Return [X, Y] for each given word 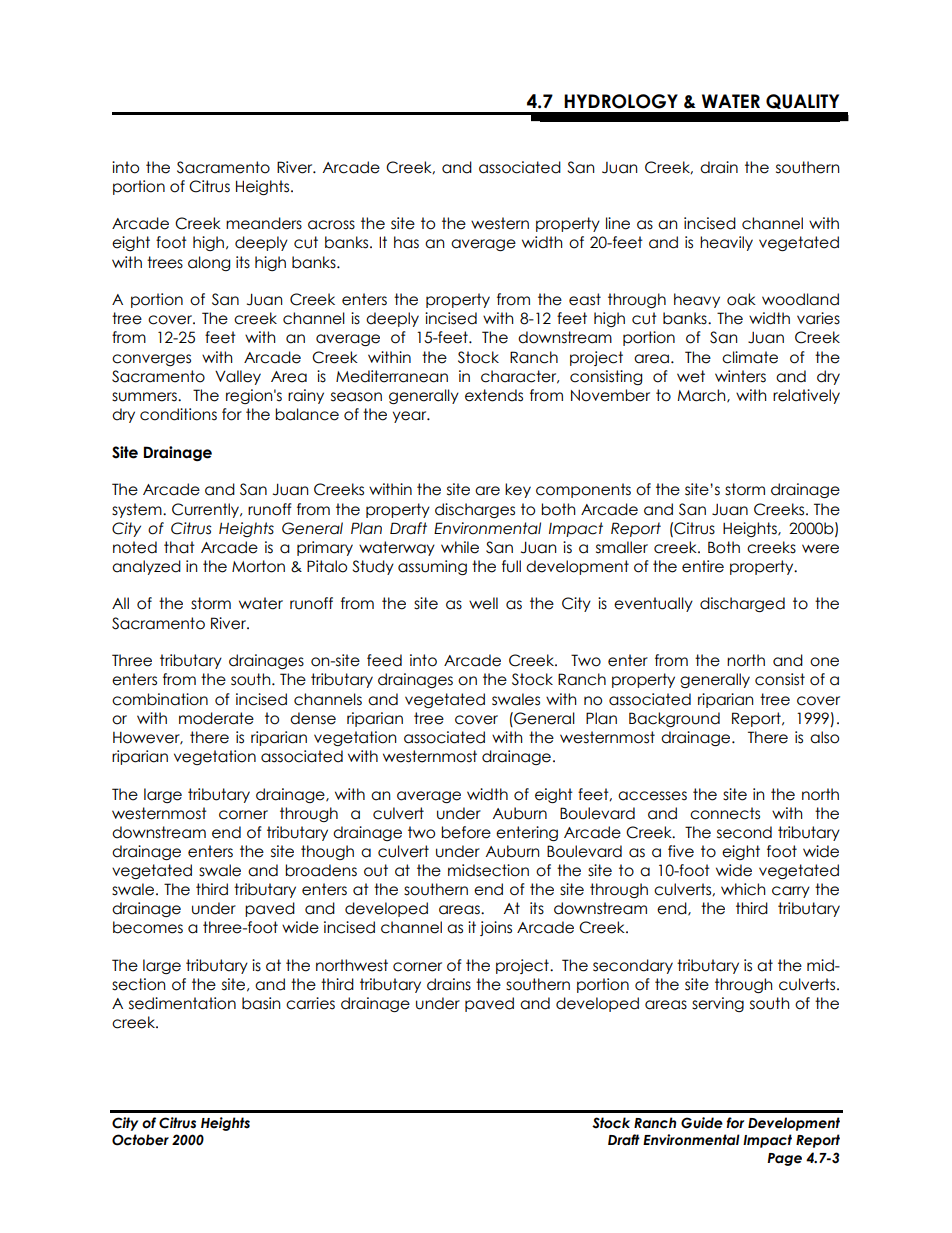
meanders [264, 223]
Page [784, 1159]
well [483, 603]
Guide [702, 1123]
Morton [258, 566]
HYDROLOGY [621, 101]
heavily [726, 243]
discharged [742, 604]
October [140, 1140]
